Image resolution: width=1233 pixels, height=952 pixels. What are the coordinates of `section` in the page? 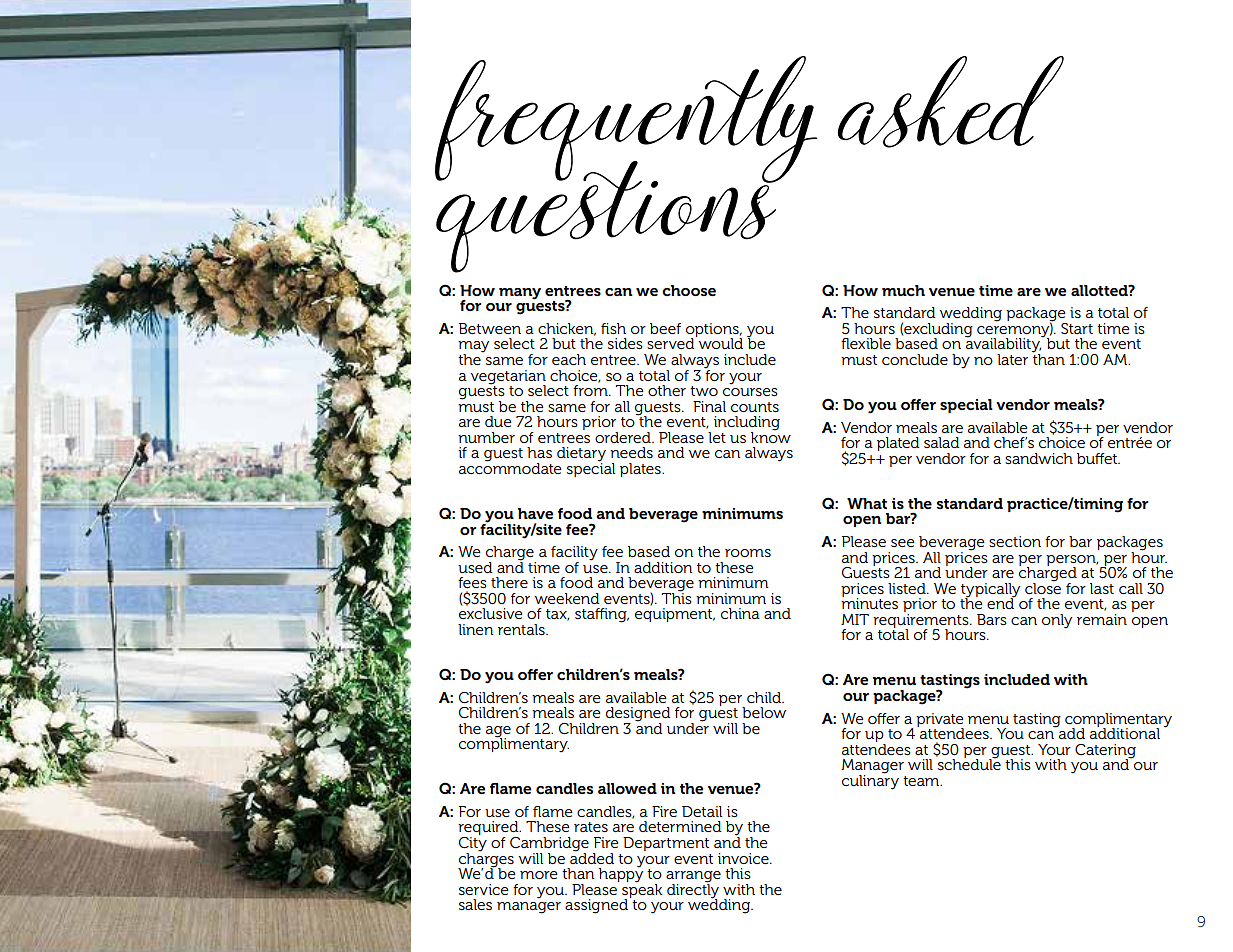 It's located at (1015, 541).
